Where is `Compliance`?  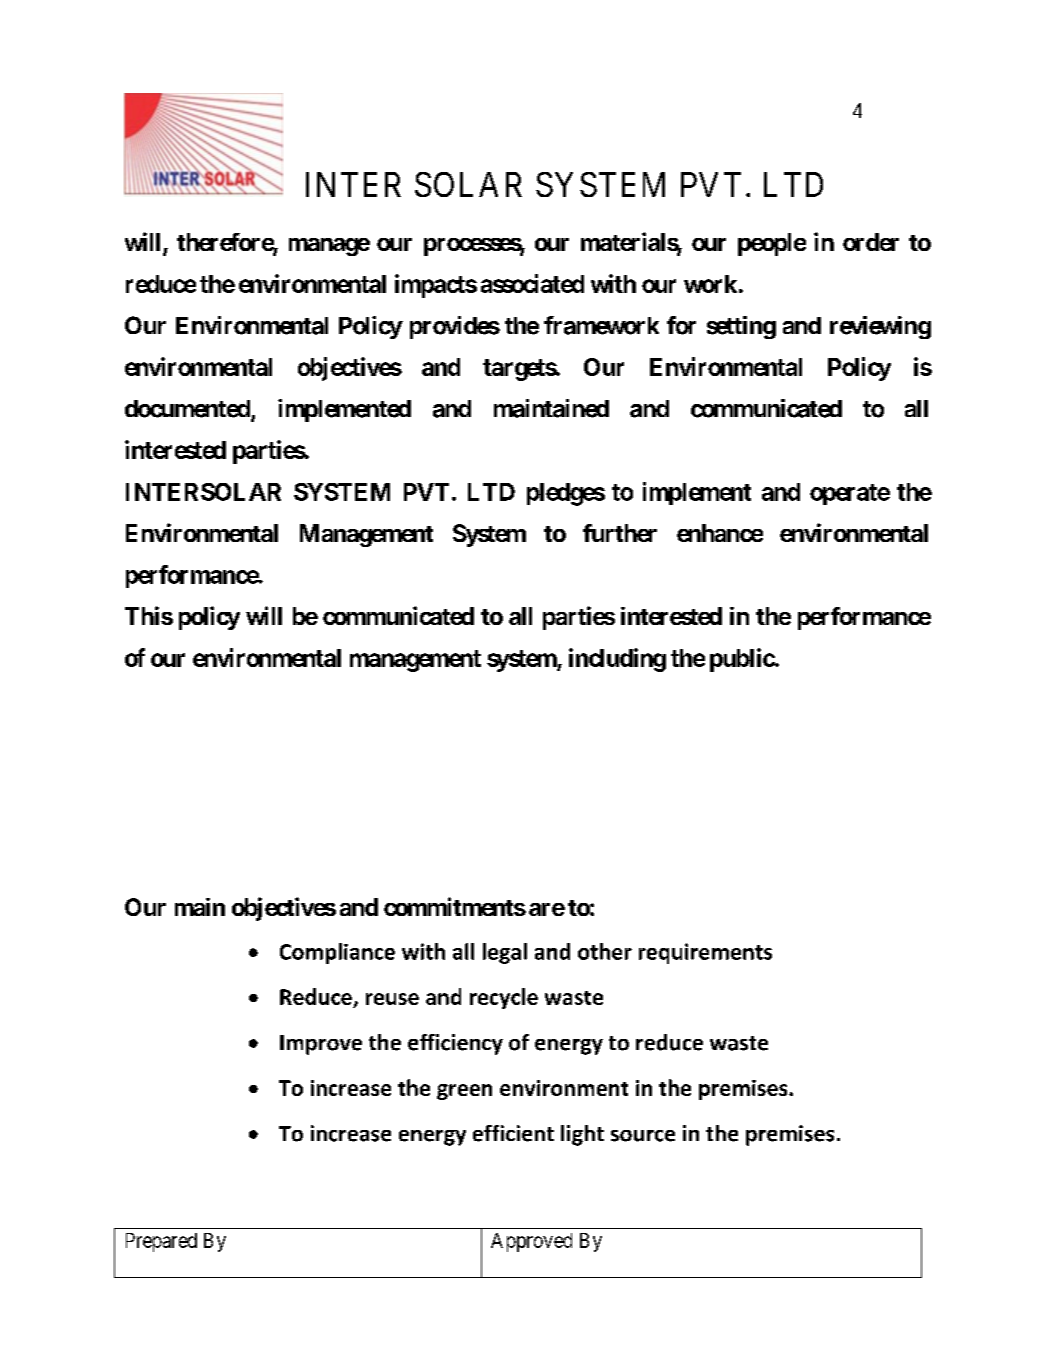
Compliance is located at coordinates (337, 953).
